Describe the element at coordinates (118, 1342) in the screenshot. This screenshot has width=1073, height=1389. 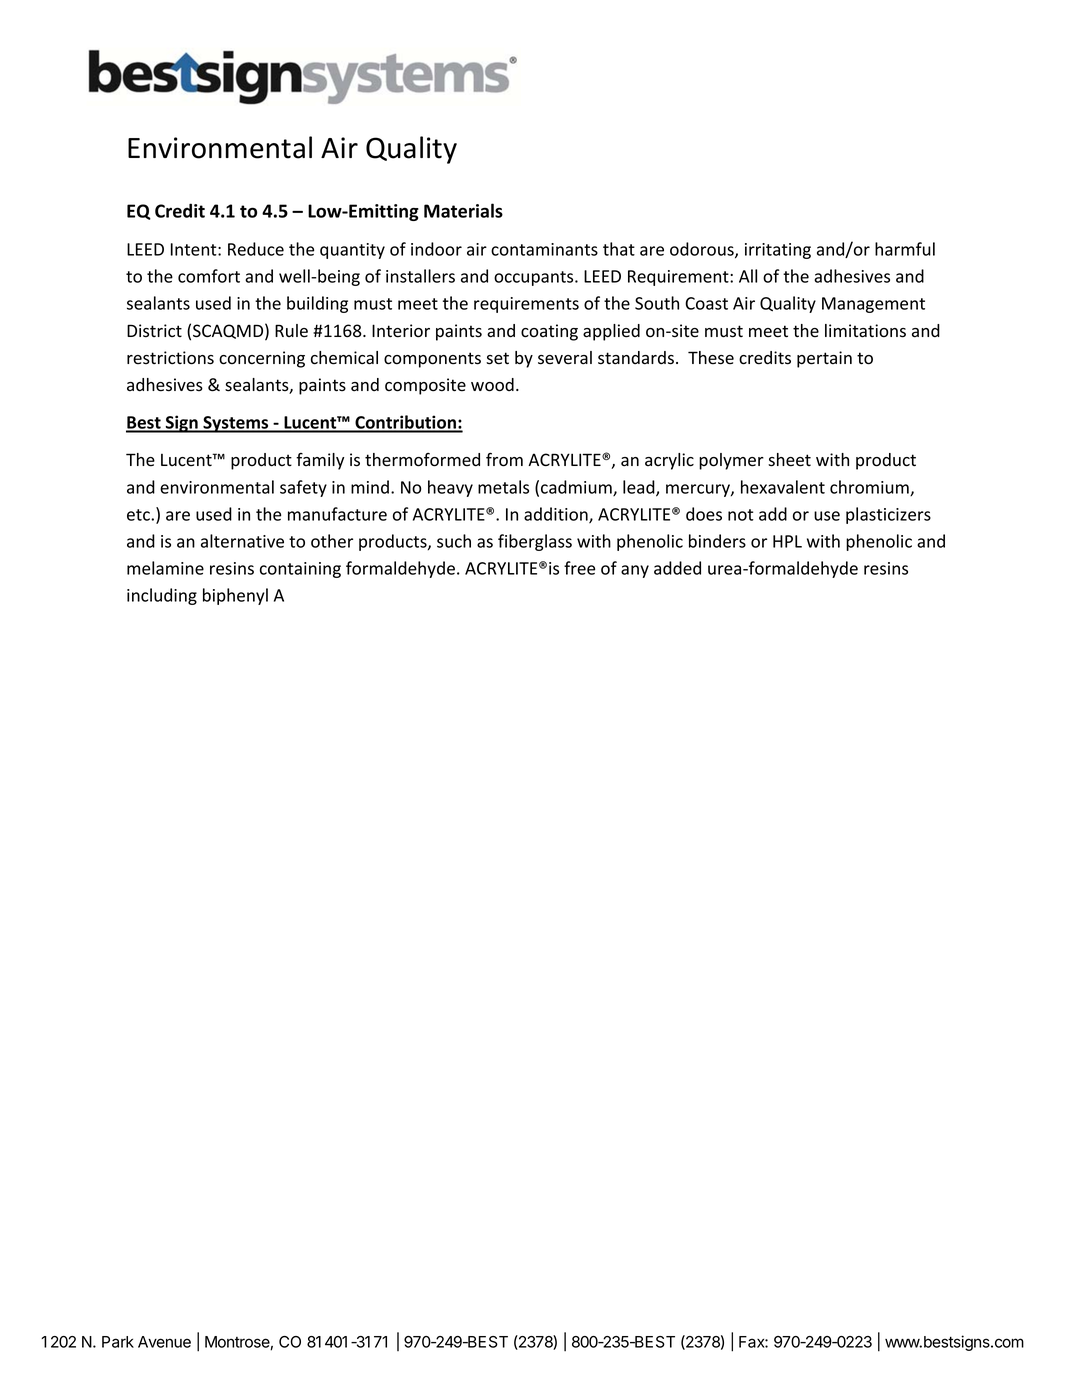
I see `Park` at that location.
